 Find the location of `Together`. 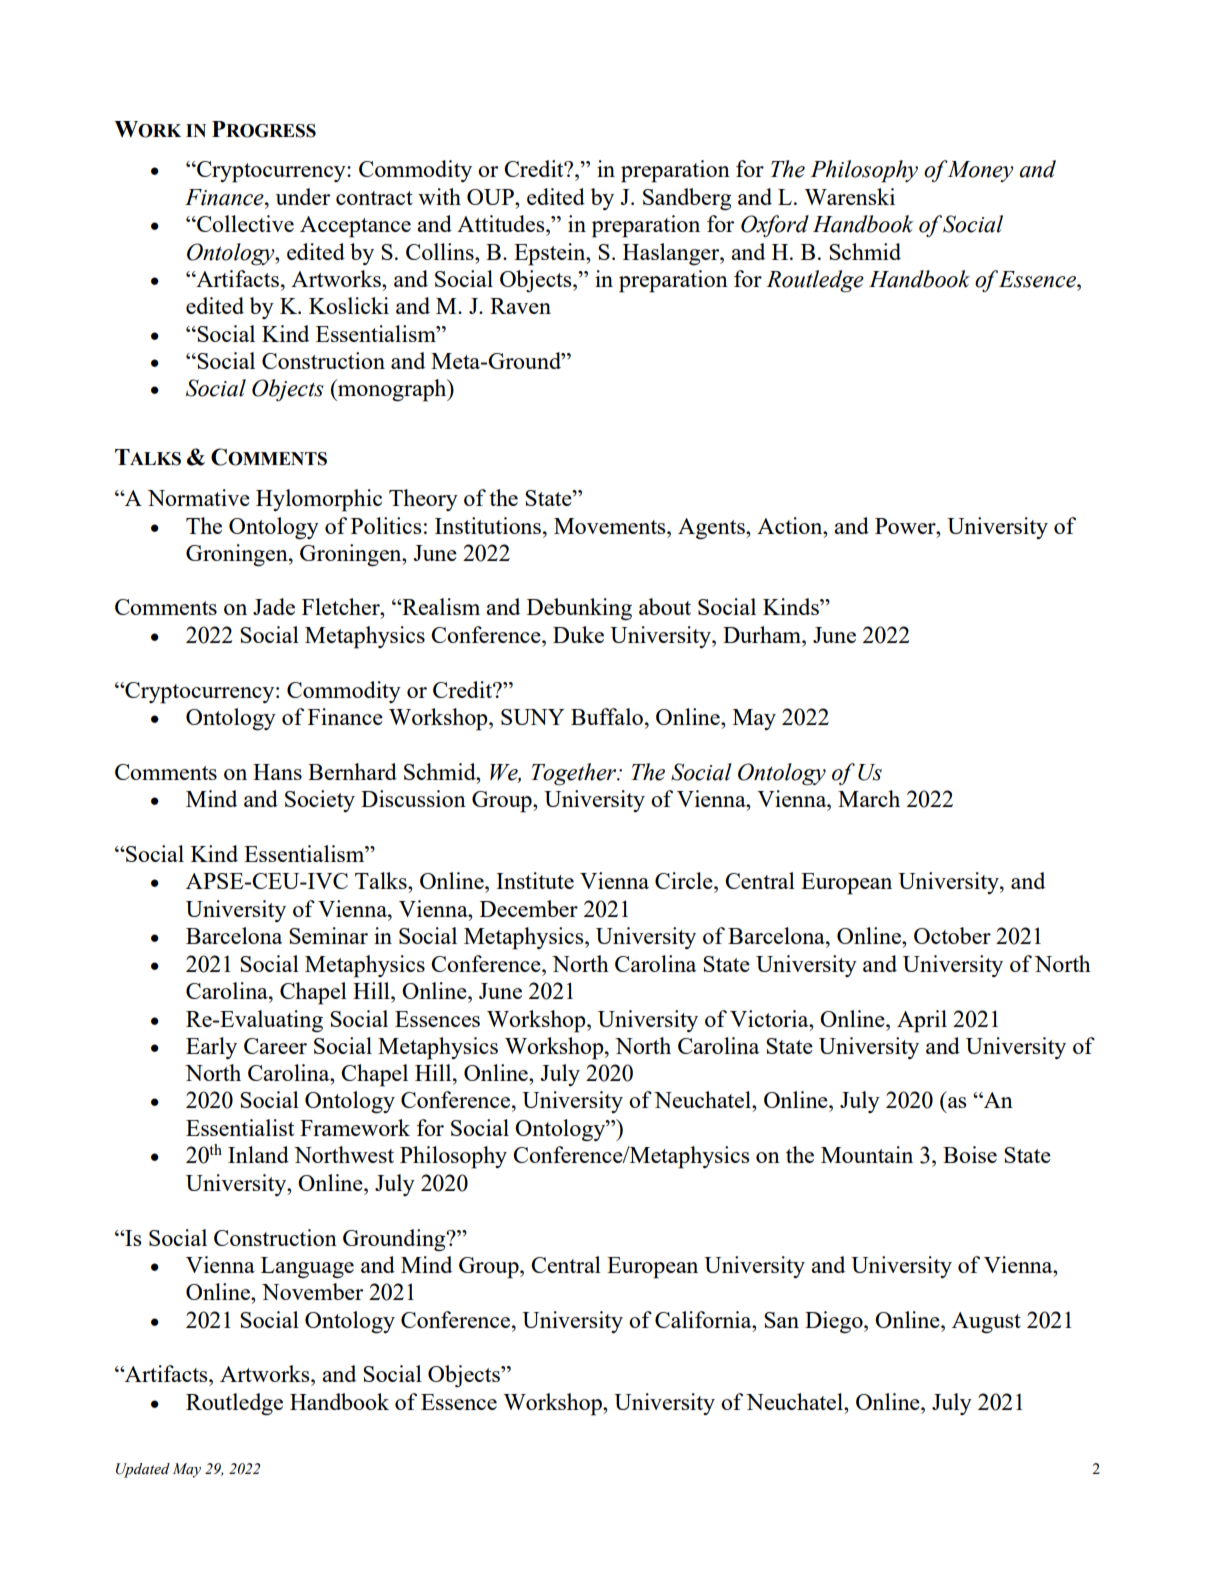

Together is located at coordinates (575, 774).
